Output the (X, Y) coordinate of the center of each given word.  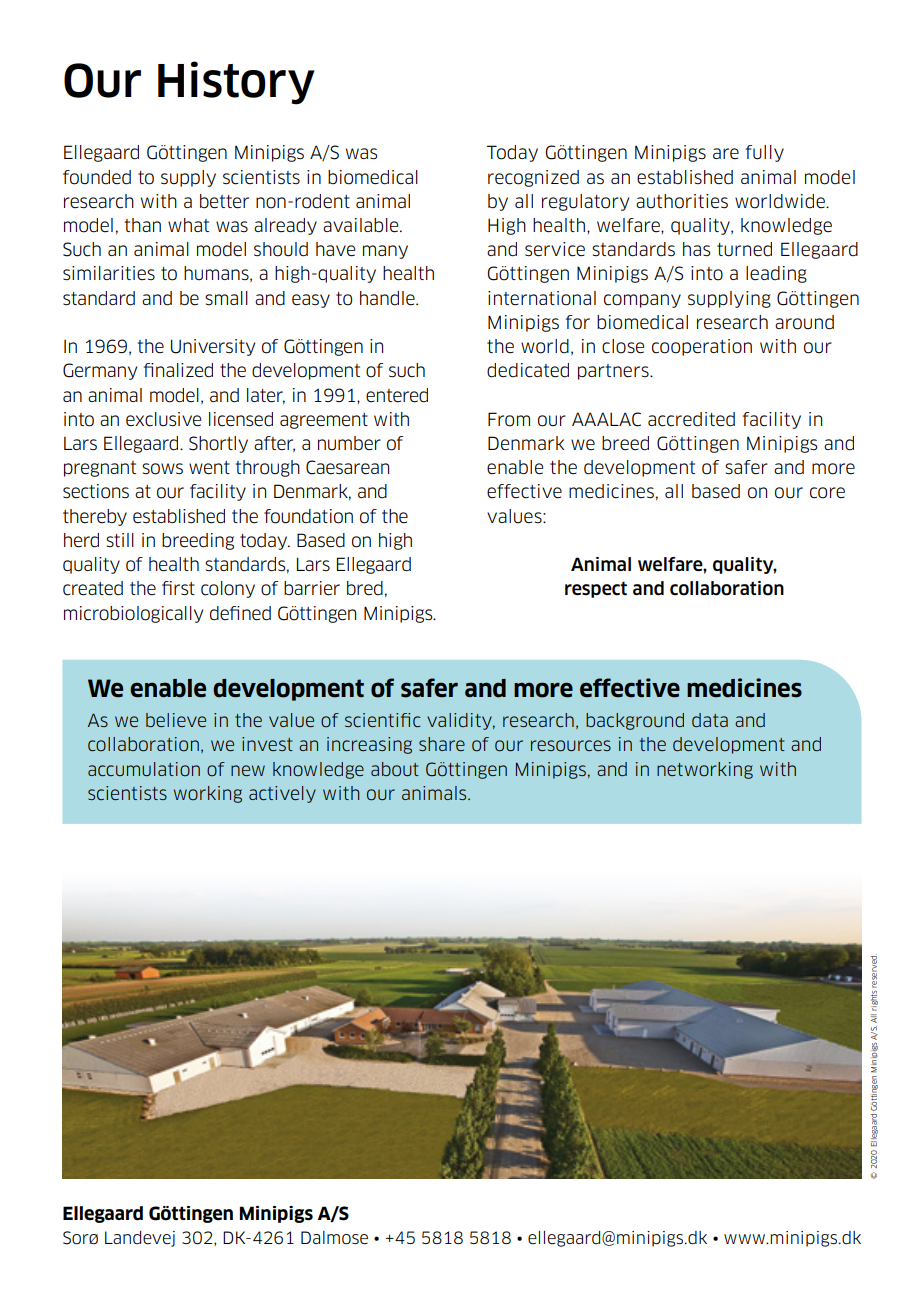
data (710, 720)
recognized (533, 178)
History (236, 83)
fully (765, 153)
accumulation (144, 769)
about (395, 769)
